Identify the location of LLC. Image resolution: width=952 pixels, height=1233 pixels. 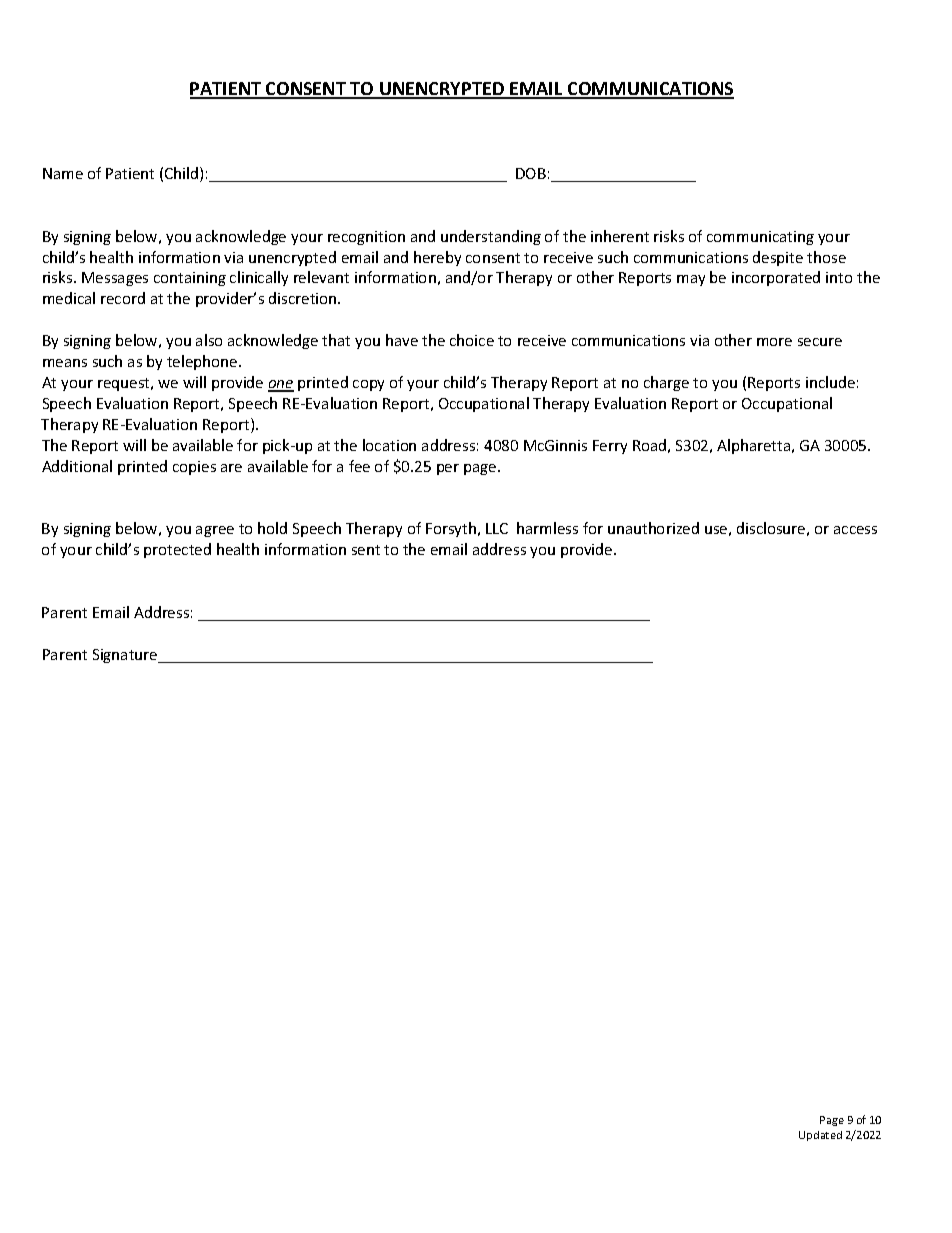
(497, 528).
